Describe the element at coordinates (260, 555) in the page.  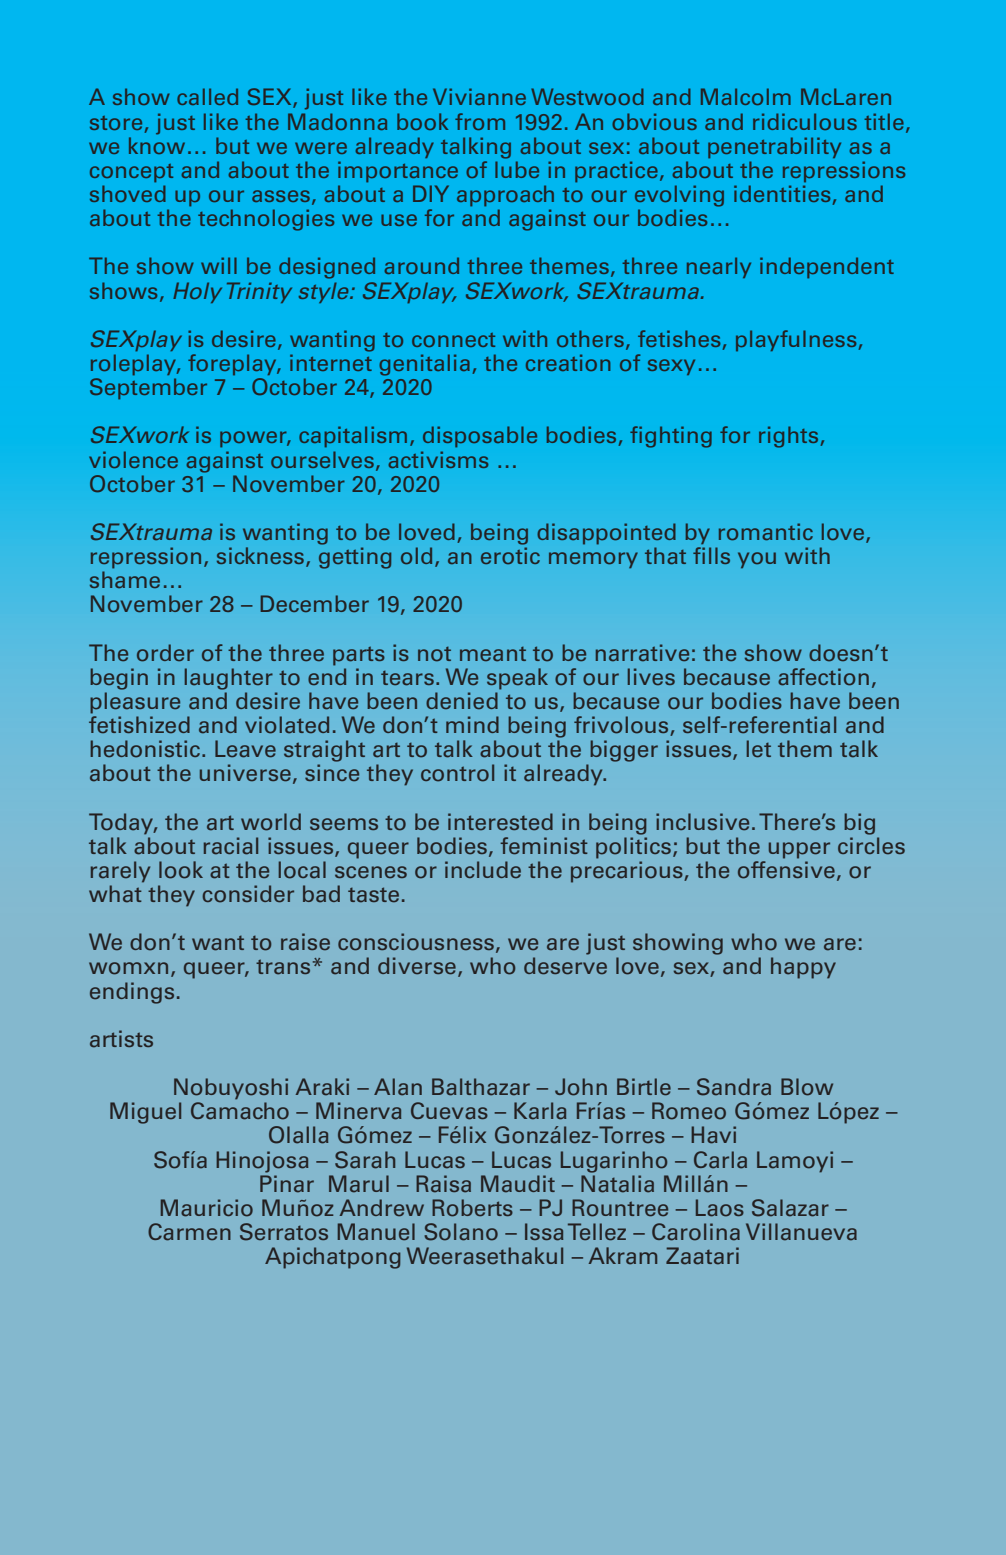
I see `sickness` at that location.
